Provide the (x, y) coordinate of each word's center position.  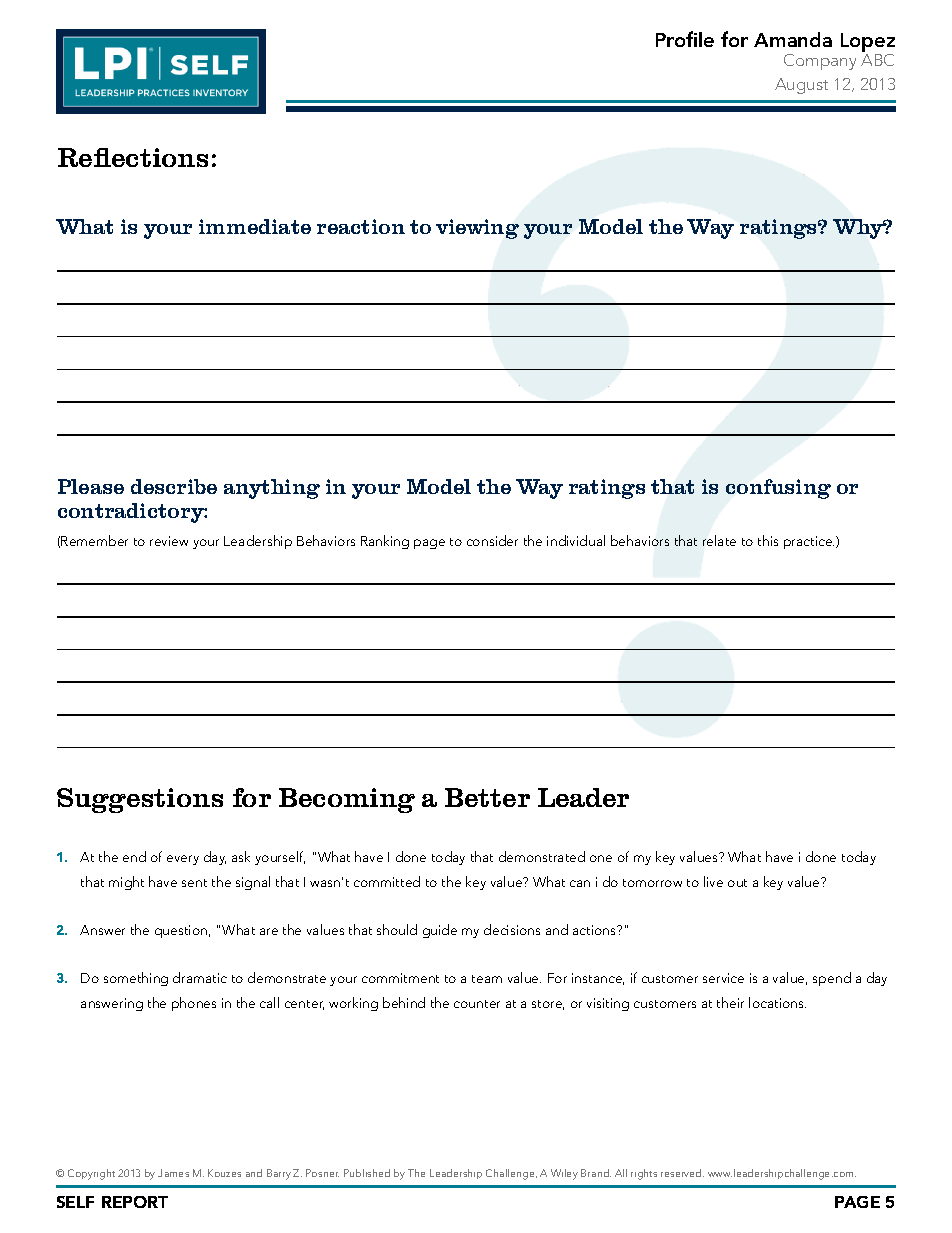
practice (809, 542)
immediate (255, 226)
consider (492, 540)
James (173, 1173)
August (801, 86)
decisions (512, 929)
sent (194, 883)
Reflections (133, 157)
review (169, 541)
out (737, 883)
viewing (477, 229)
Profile (685, 39)
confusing (778, 489)
